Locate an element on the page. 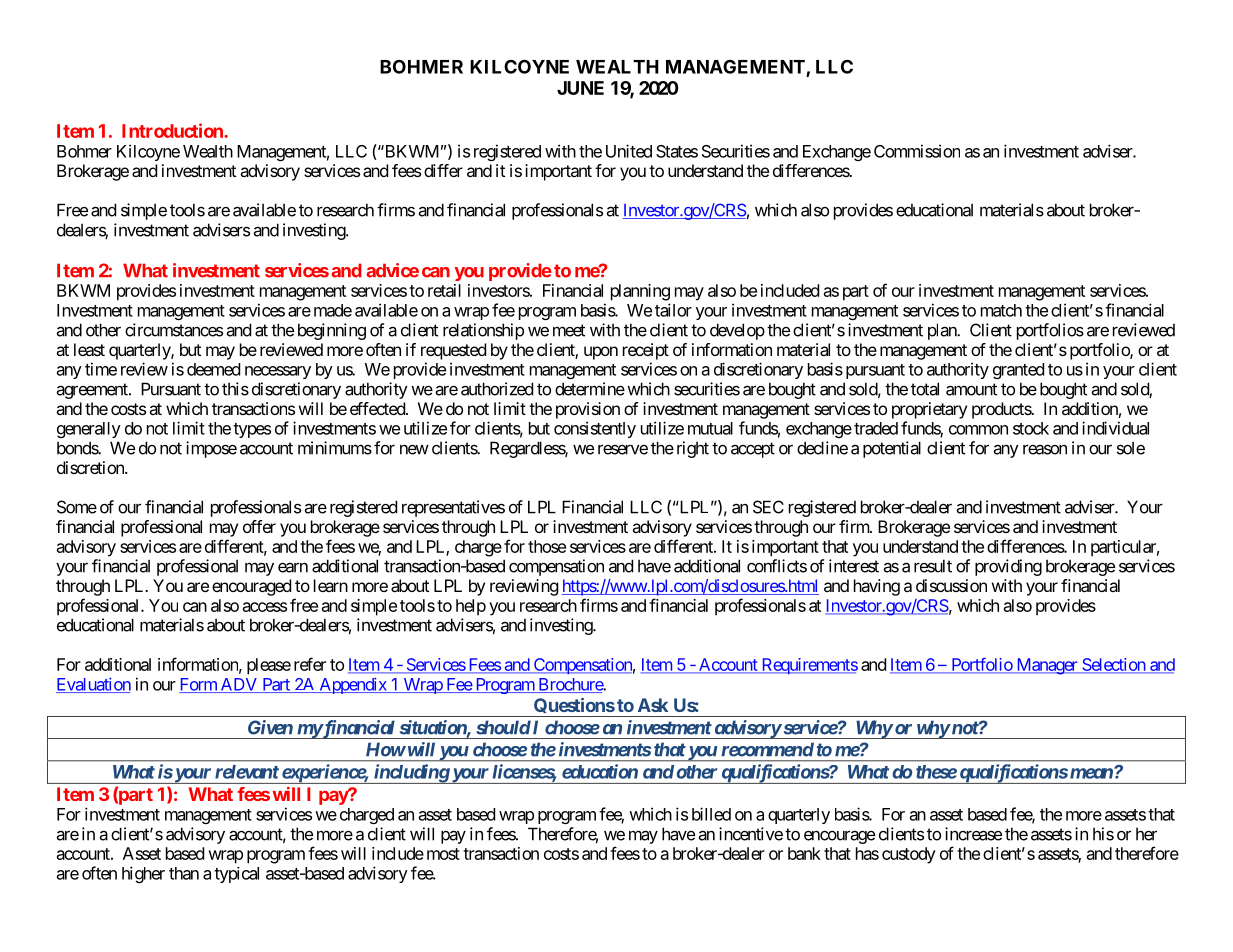  upon is located at coordinates (601, 353).
